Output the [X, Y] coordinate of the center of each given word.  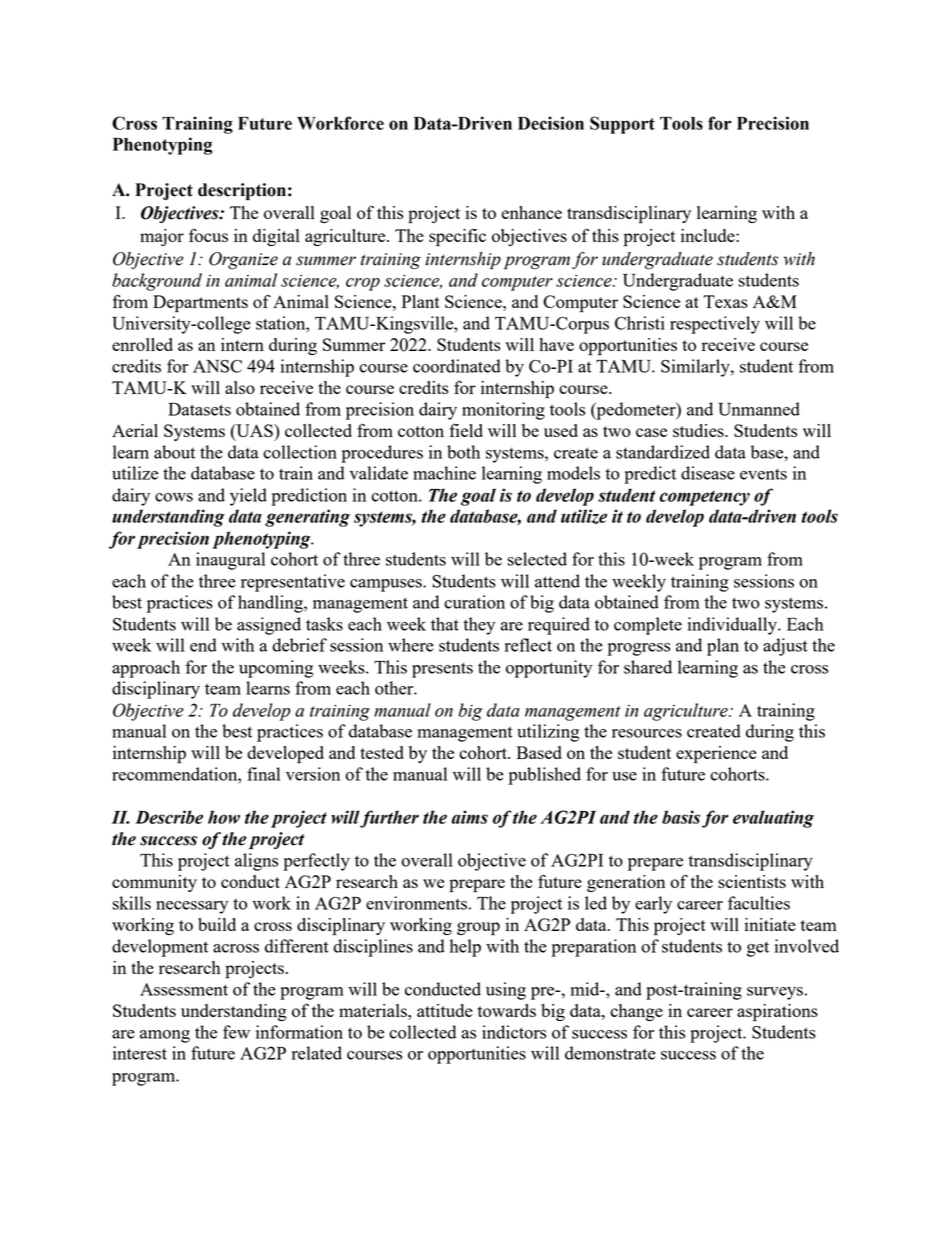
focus [208, 235]
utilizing [548, 733]
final [263, 774]
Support [622, 125]
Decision [551, 123]
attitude [445, 1010]
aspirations [777, 1013]
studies [699, 430]
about [174, 452]
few [236, 1032]
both [463, 452]
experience [716, 755]
